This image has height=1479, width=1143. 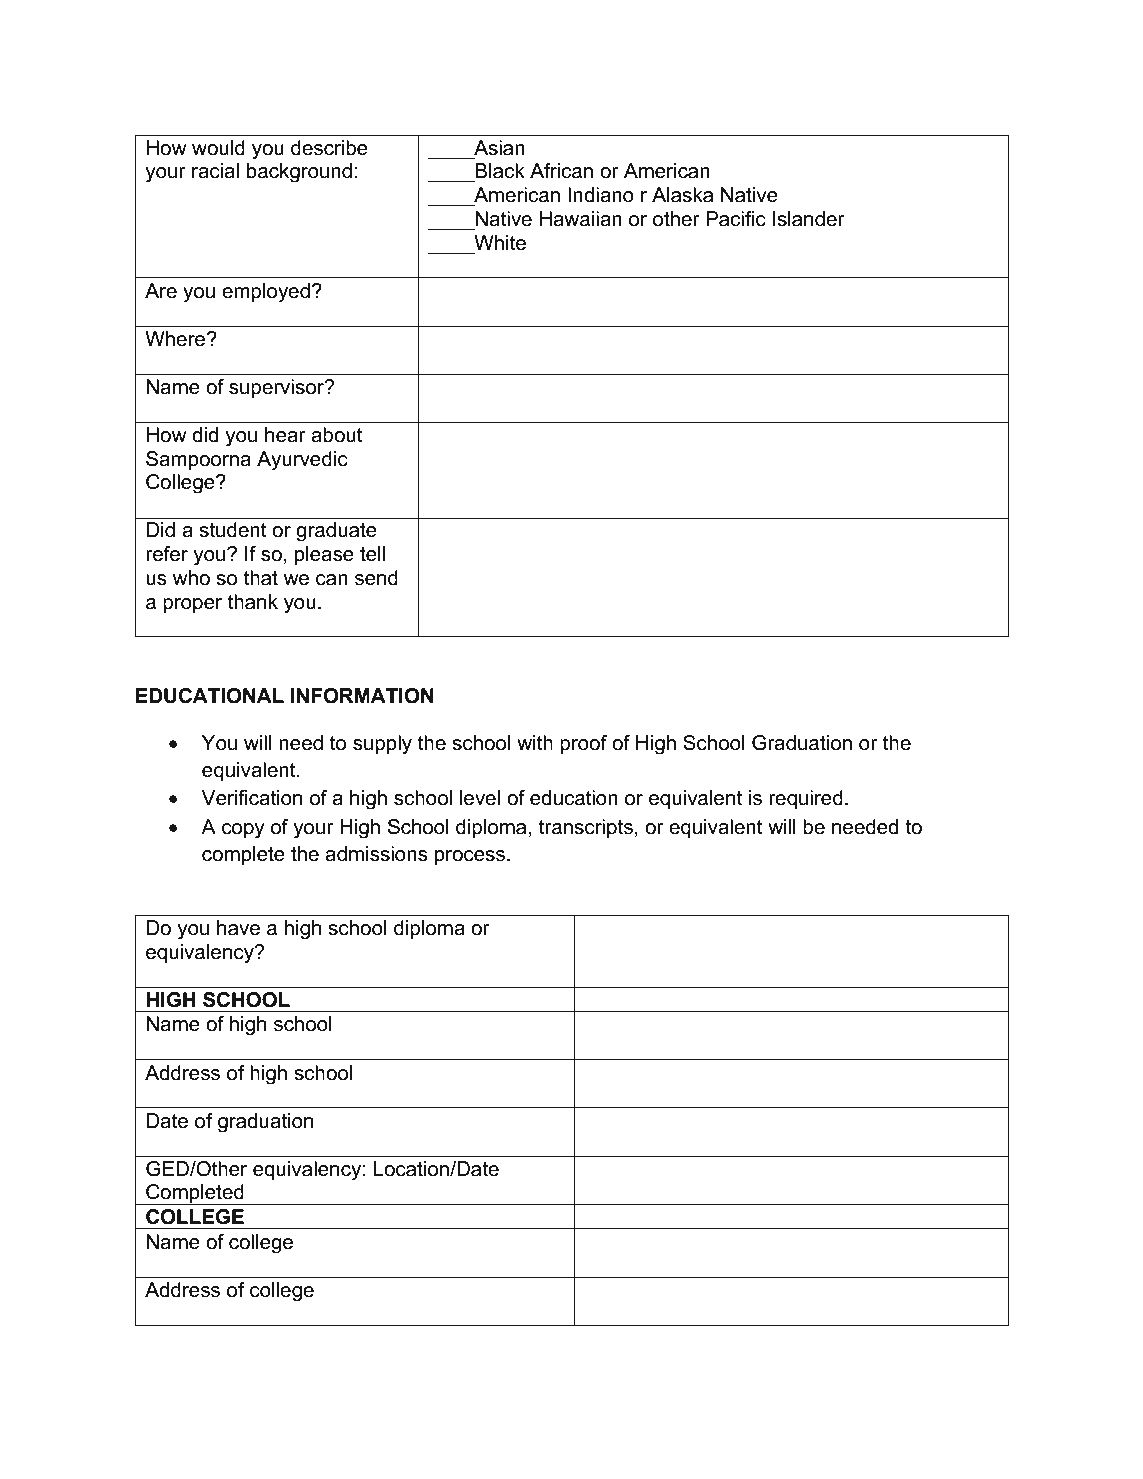 What do you see at coordinates (238, 928) in the image?
I see `have` at bounding box center [238, 928].
